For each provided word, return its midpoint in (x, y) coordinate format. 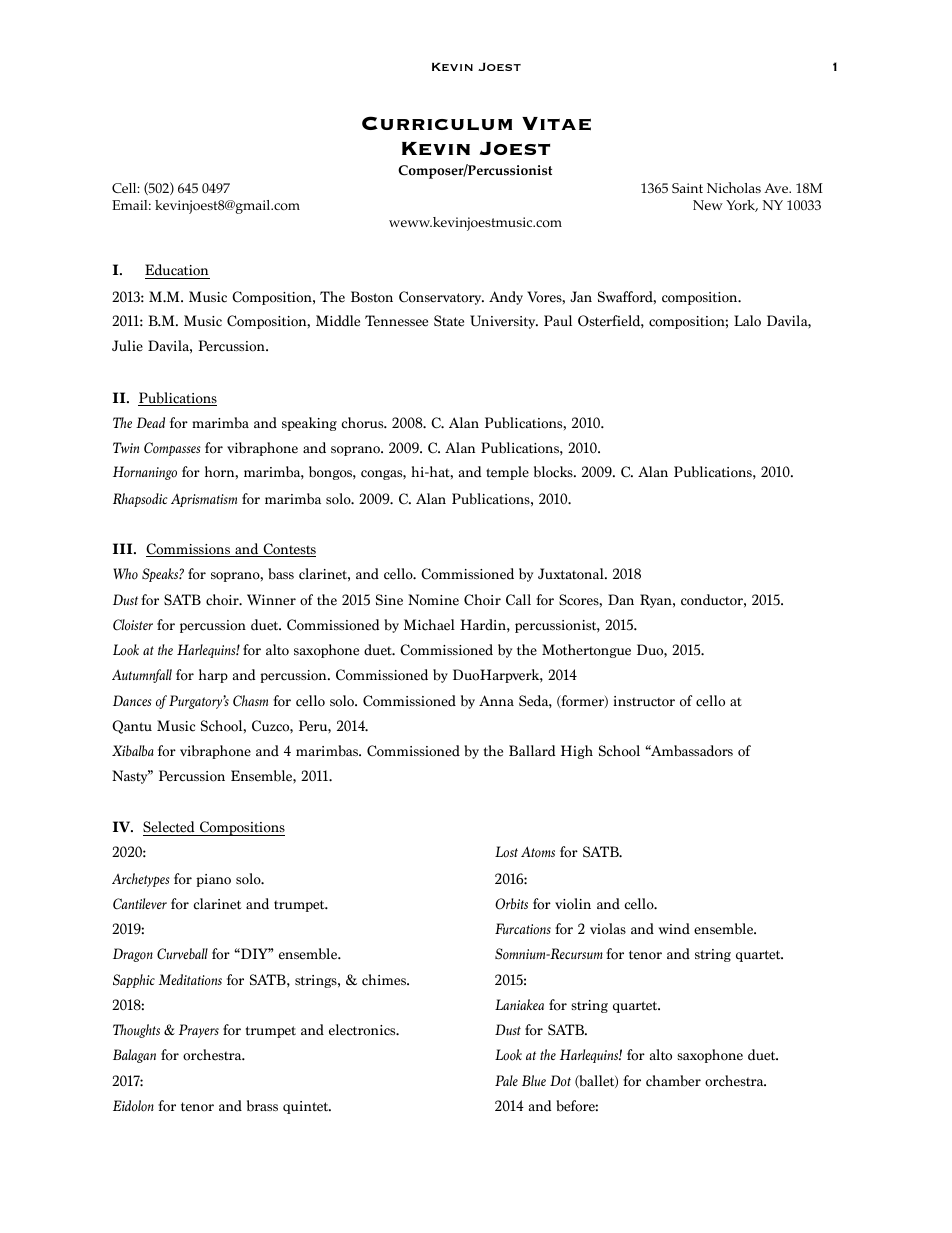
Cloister (133, 625)
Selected (170, 828)
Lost (506, 852)
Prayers (199, 1031)
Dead (150, 422)
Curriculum (437, 123)
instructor (644, 701)
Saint (687, 188)
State (449, 321)
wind (674, 929)
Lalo (747, 321)
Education (176, 270)
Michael (429, 625)
